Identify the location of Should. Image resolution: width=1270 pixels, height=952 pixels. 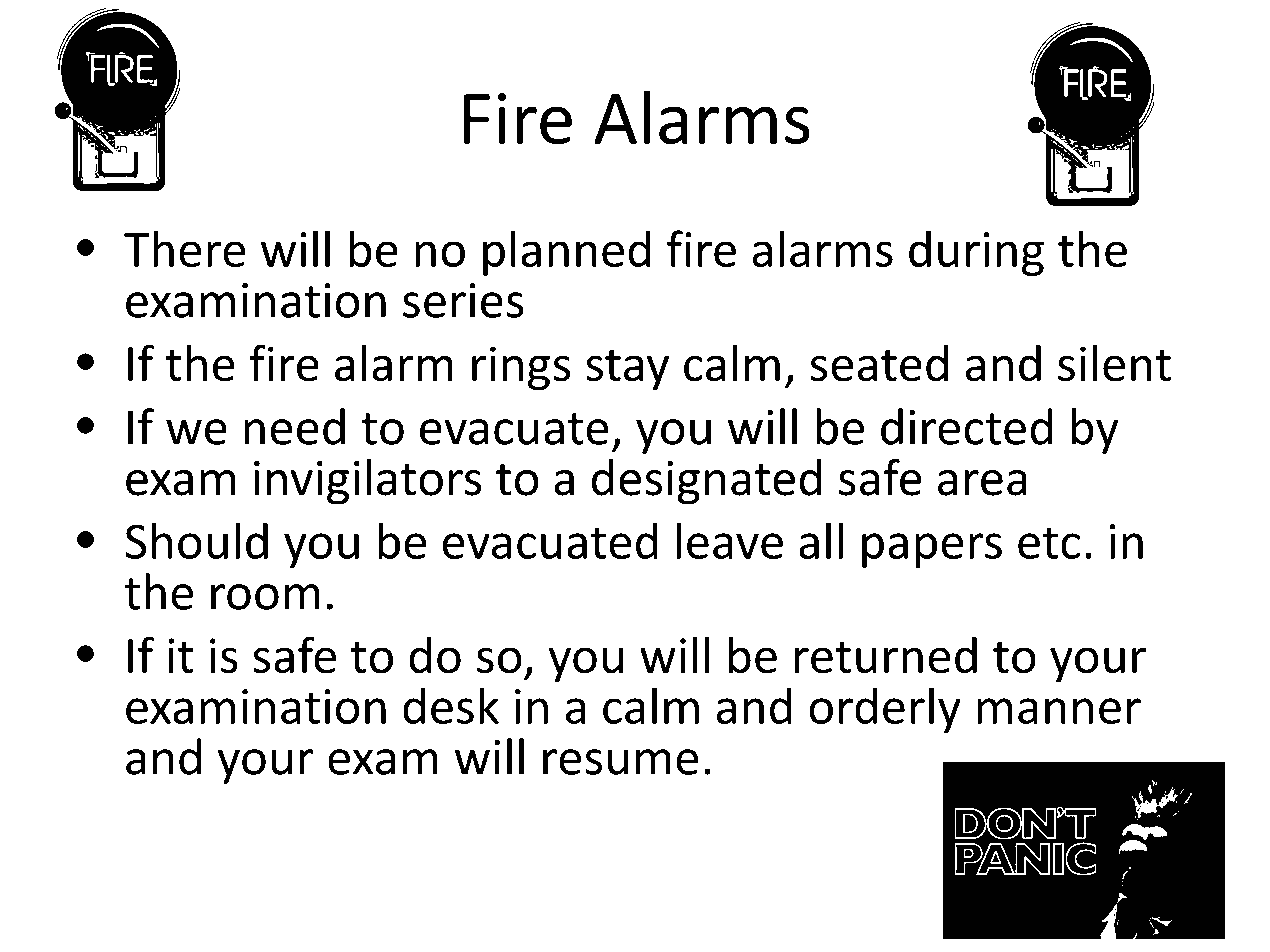
(196, 540).
